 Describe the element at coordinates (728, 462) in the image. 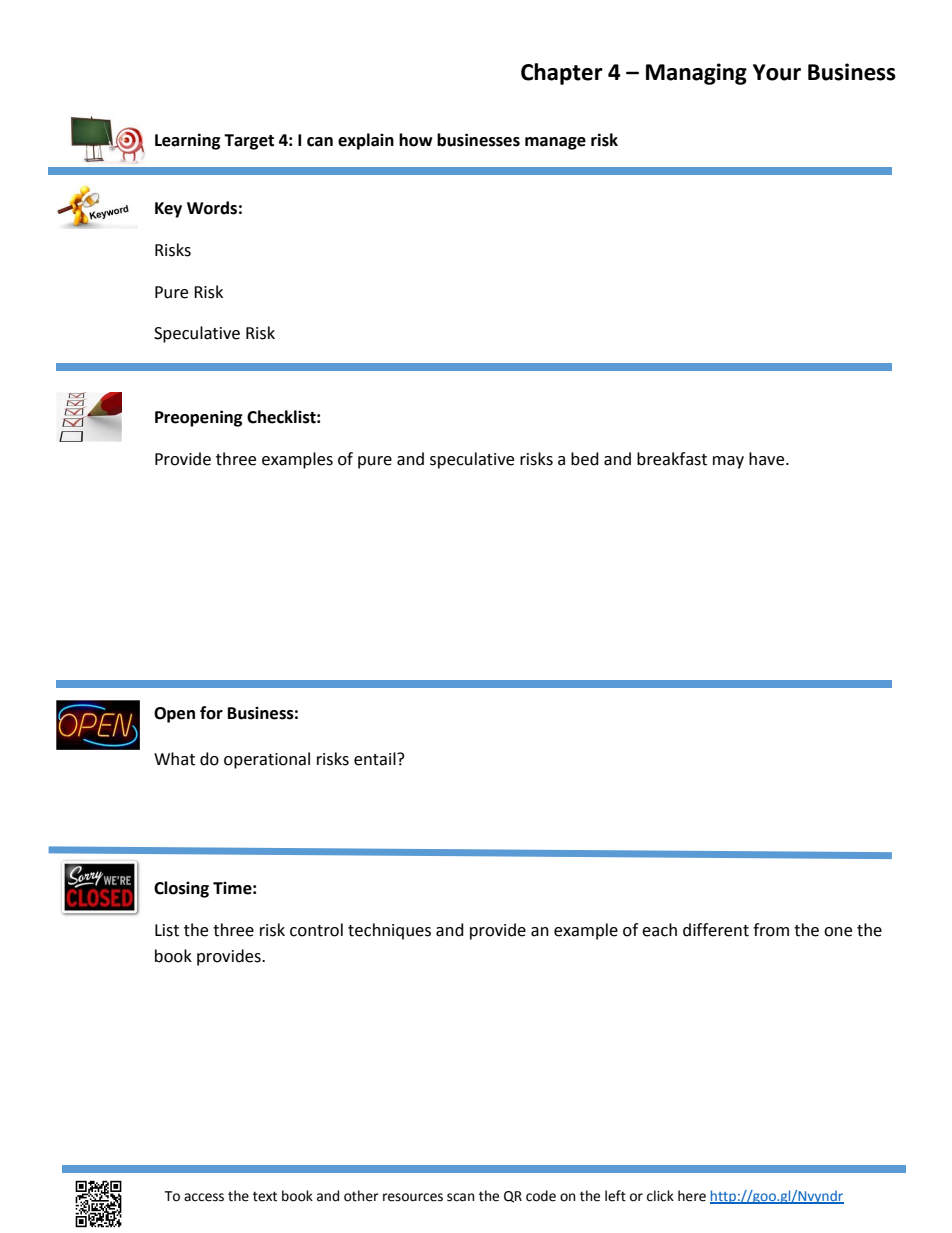

I see `may` at that location.
